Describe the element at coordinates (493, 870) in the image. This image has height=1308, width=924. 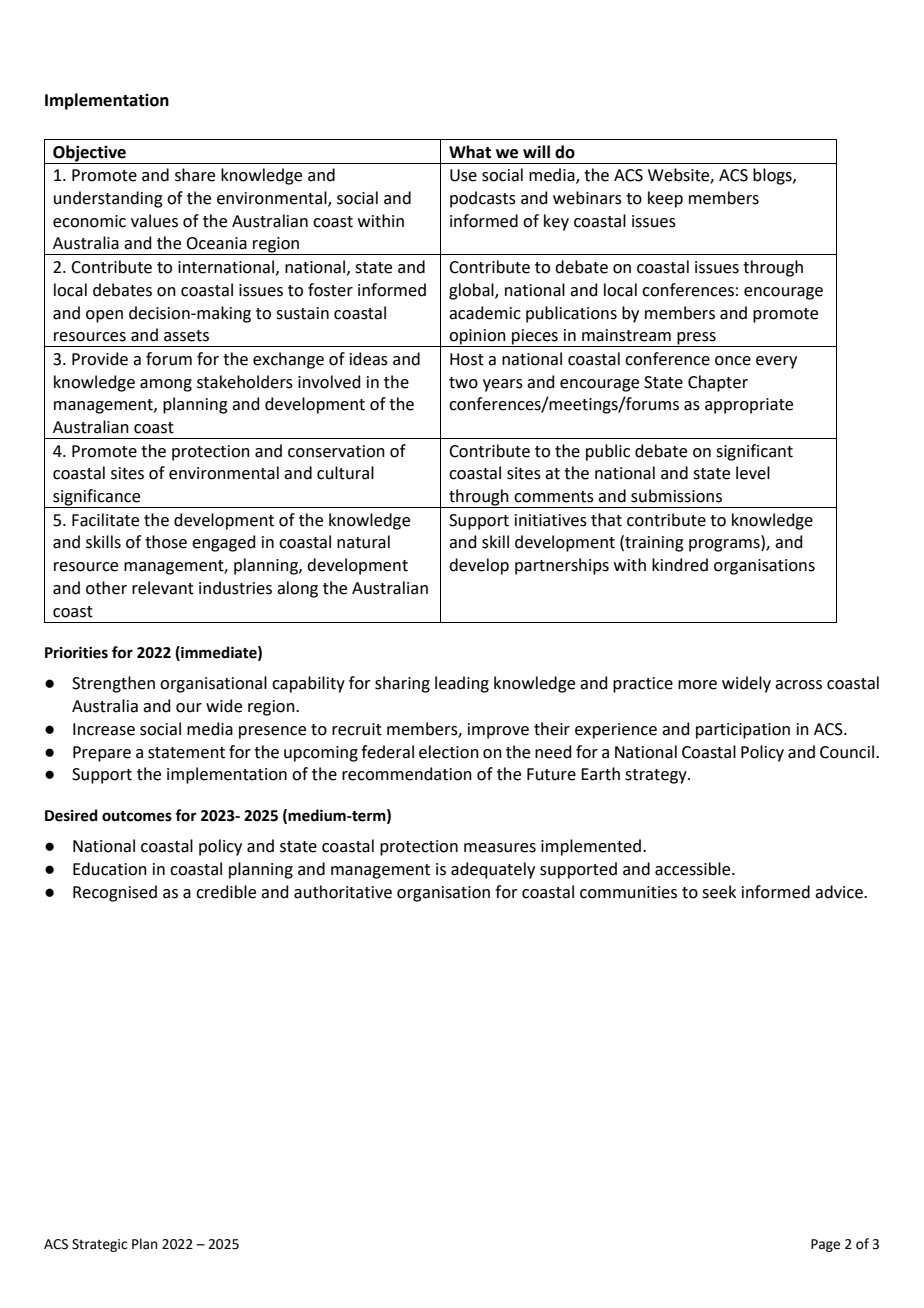
I see `adequately` at that location.
